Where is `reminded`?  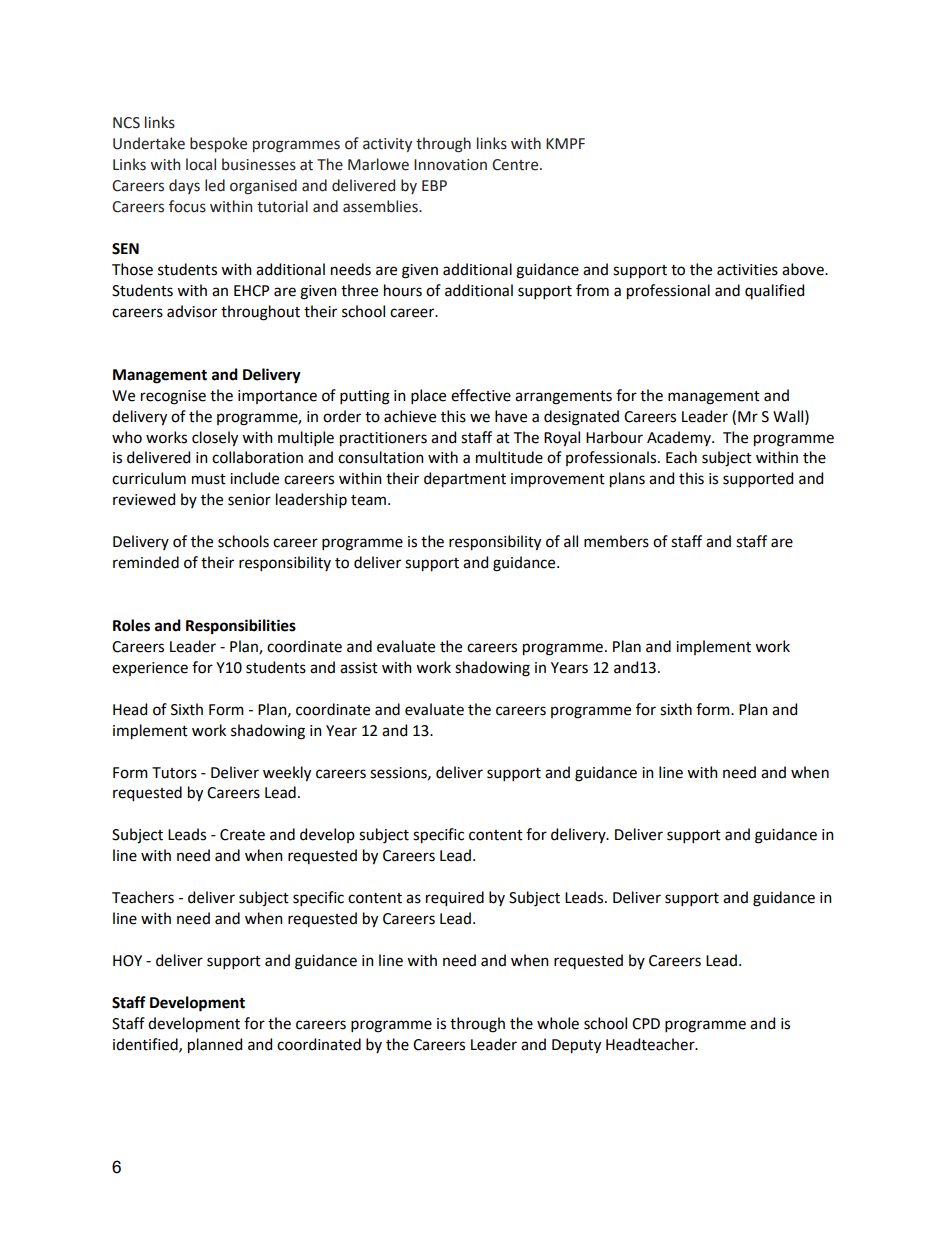
reminded is located at coordinates (146, 562).
